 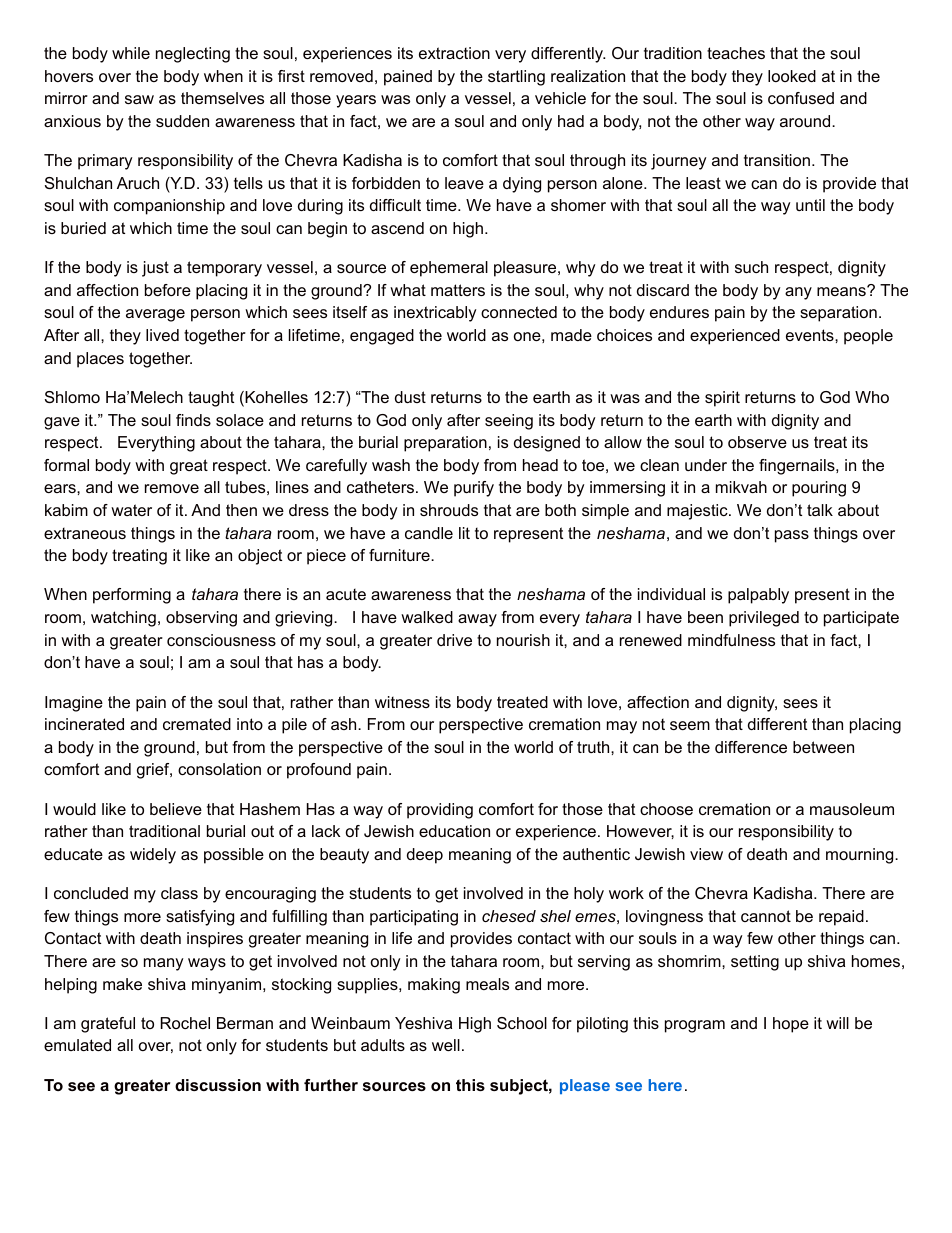 What do you see at coordinates (139, 99) in the page?
I see `saw` at bounding box center [139, 99].
